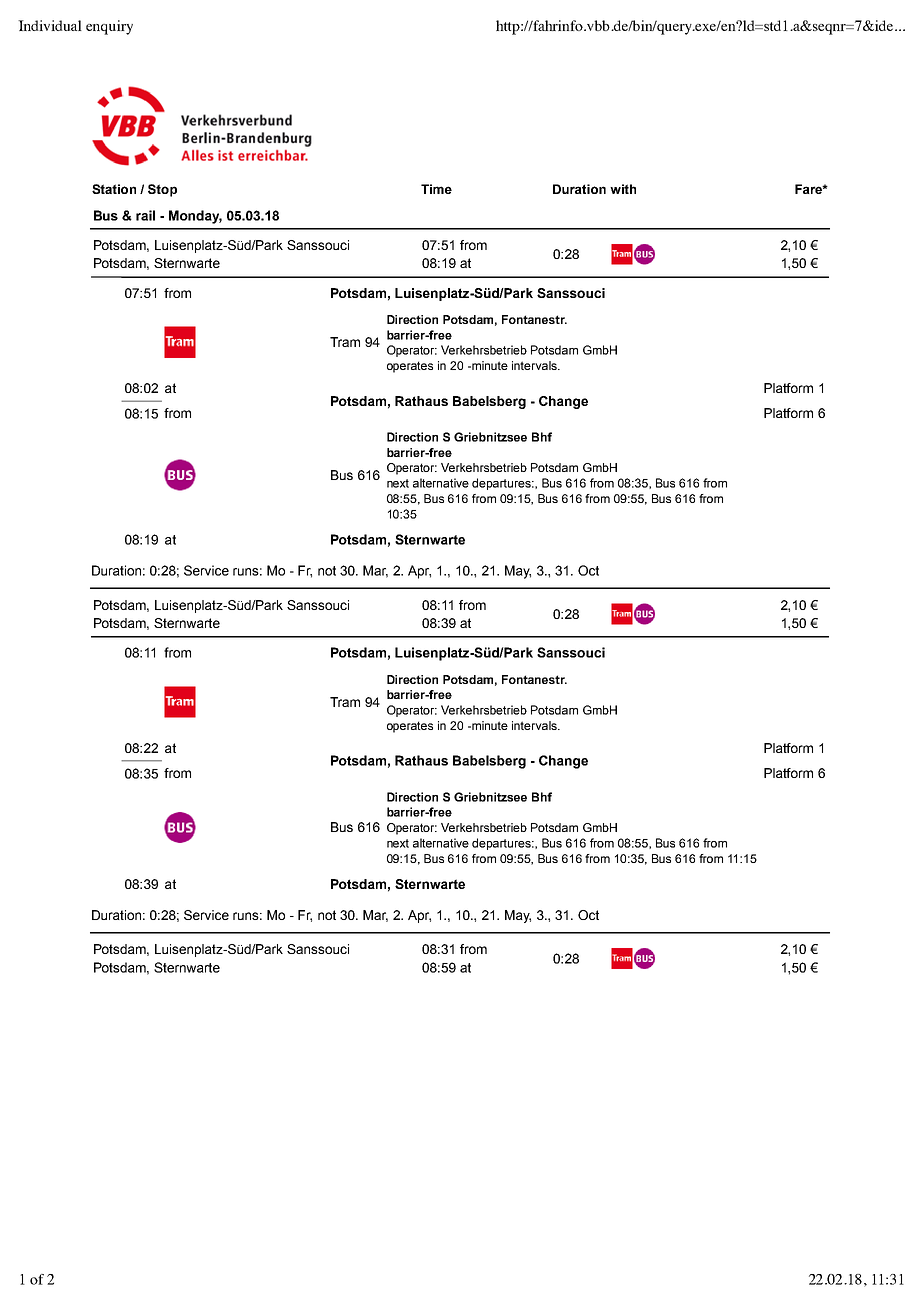  I want to click on Time, so click(436, 189).
